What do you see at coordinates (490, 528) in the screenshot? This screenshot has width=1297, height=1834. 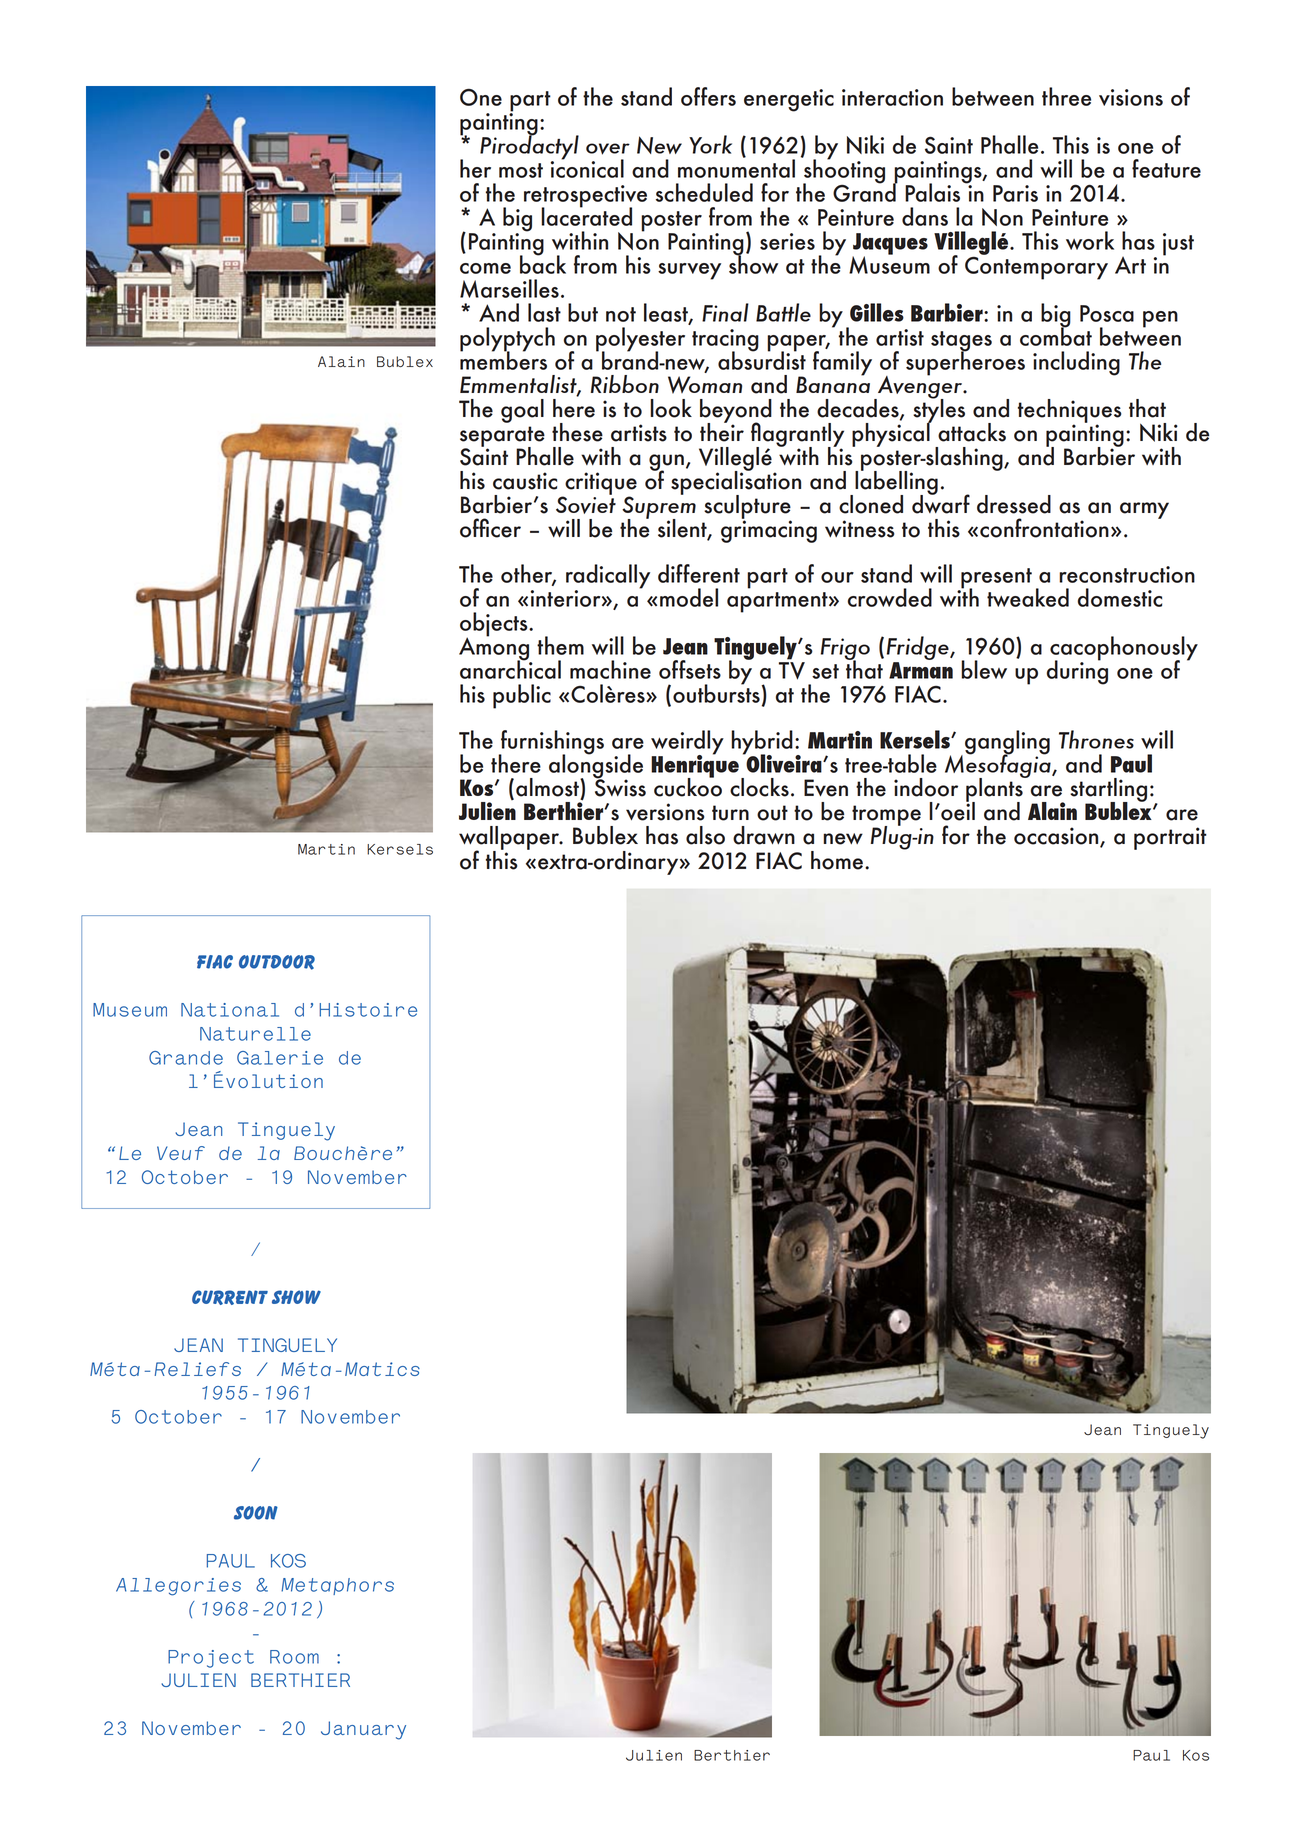 I see `officer` at bounding box center [490, 528].
